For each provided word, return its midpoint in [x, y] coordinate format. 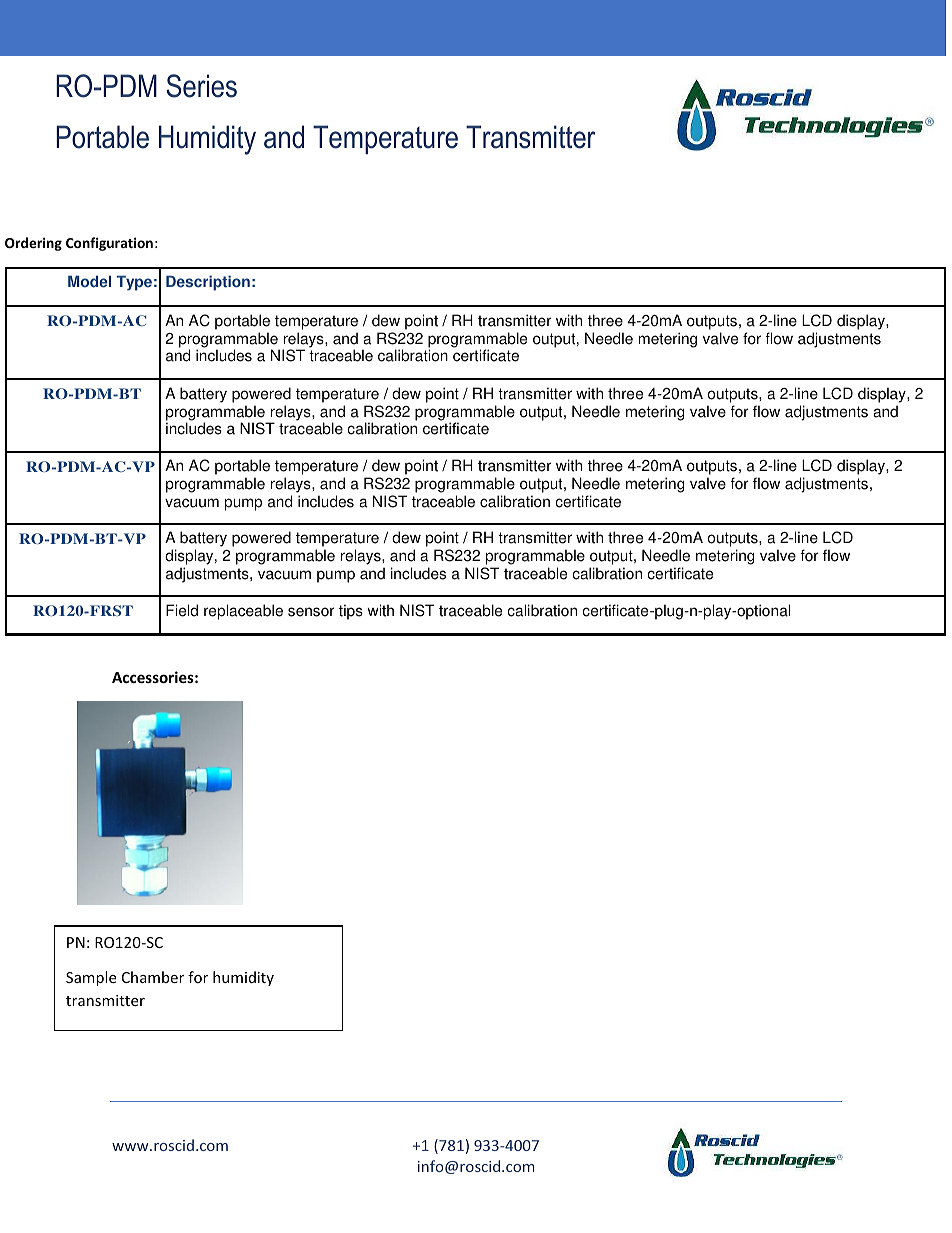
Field [182, 610]
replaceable [243, 612]
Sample [91, 978]
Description [208, 283]
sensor [311, 612]
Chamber [153, 977]
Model [89, 281]
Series [201, 86]
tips [351, 612]
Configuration [109, 244]
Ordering [33, 244]
